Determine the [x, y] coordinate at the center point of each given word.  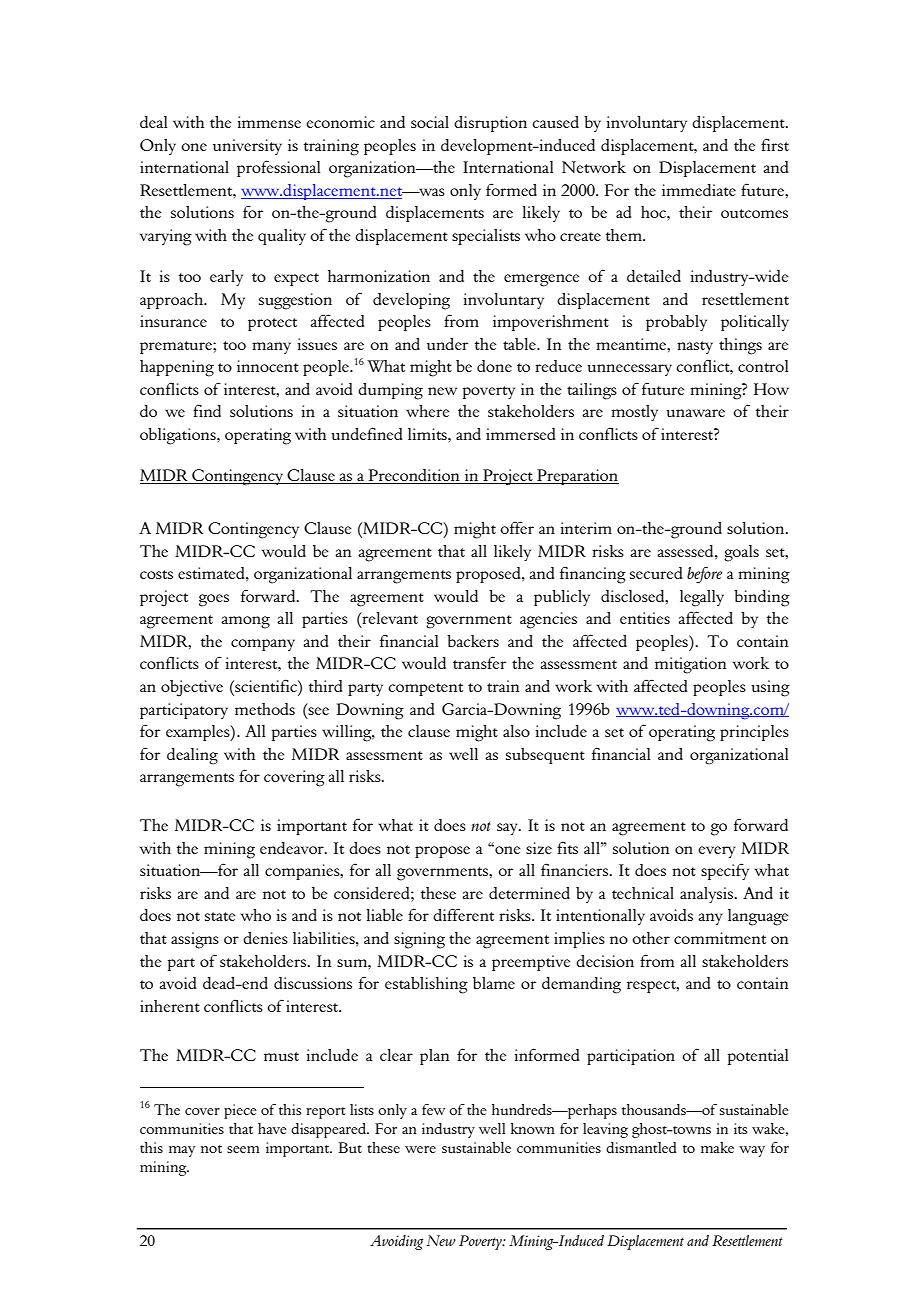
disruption [490, 124]
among [245, 622]
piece [240, 1111]
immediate [699, 190]
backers [473, 641]
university [247, 147]
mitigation [690, 665]
